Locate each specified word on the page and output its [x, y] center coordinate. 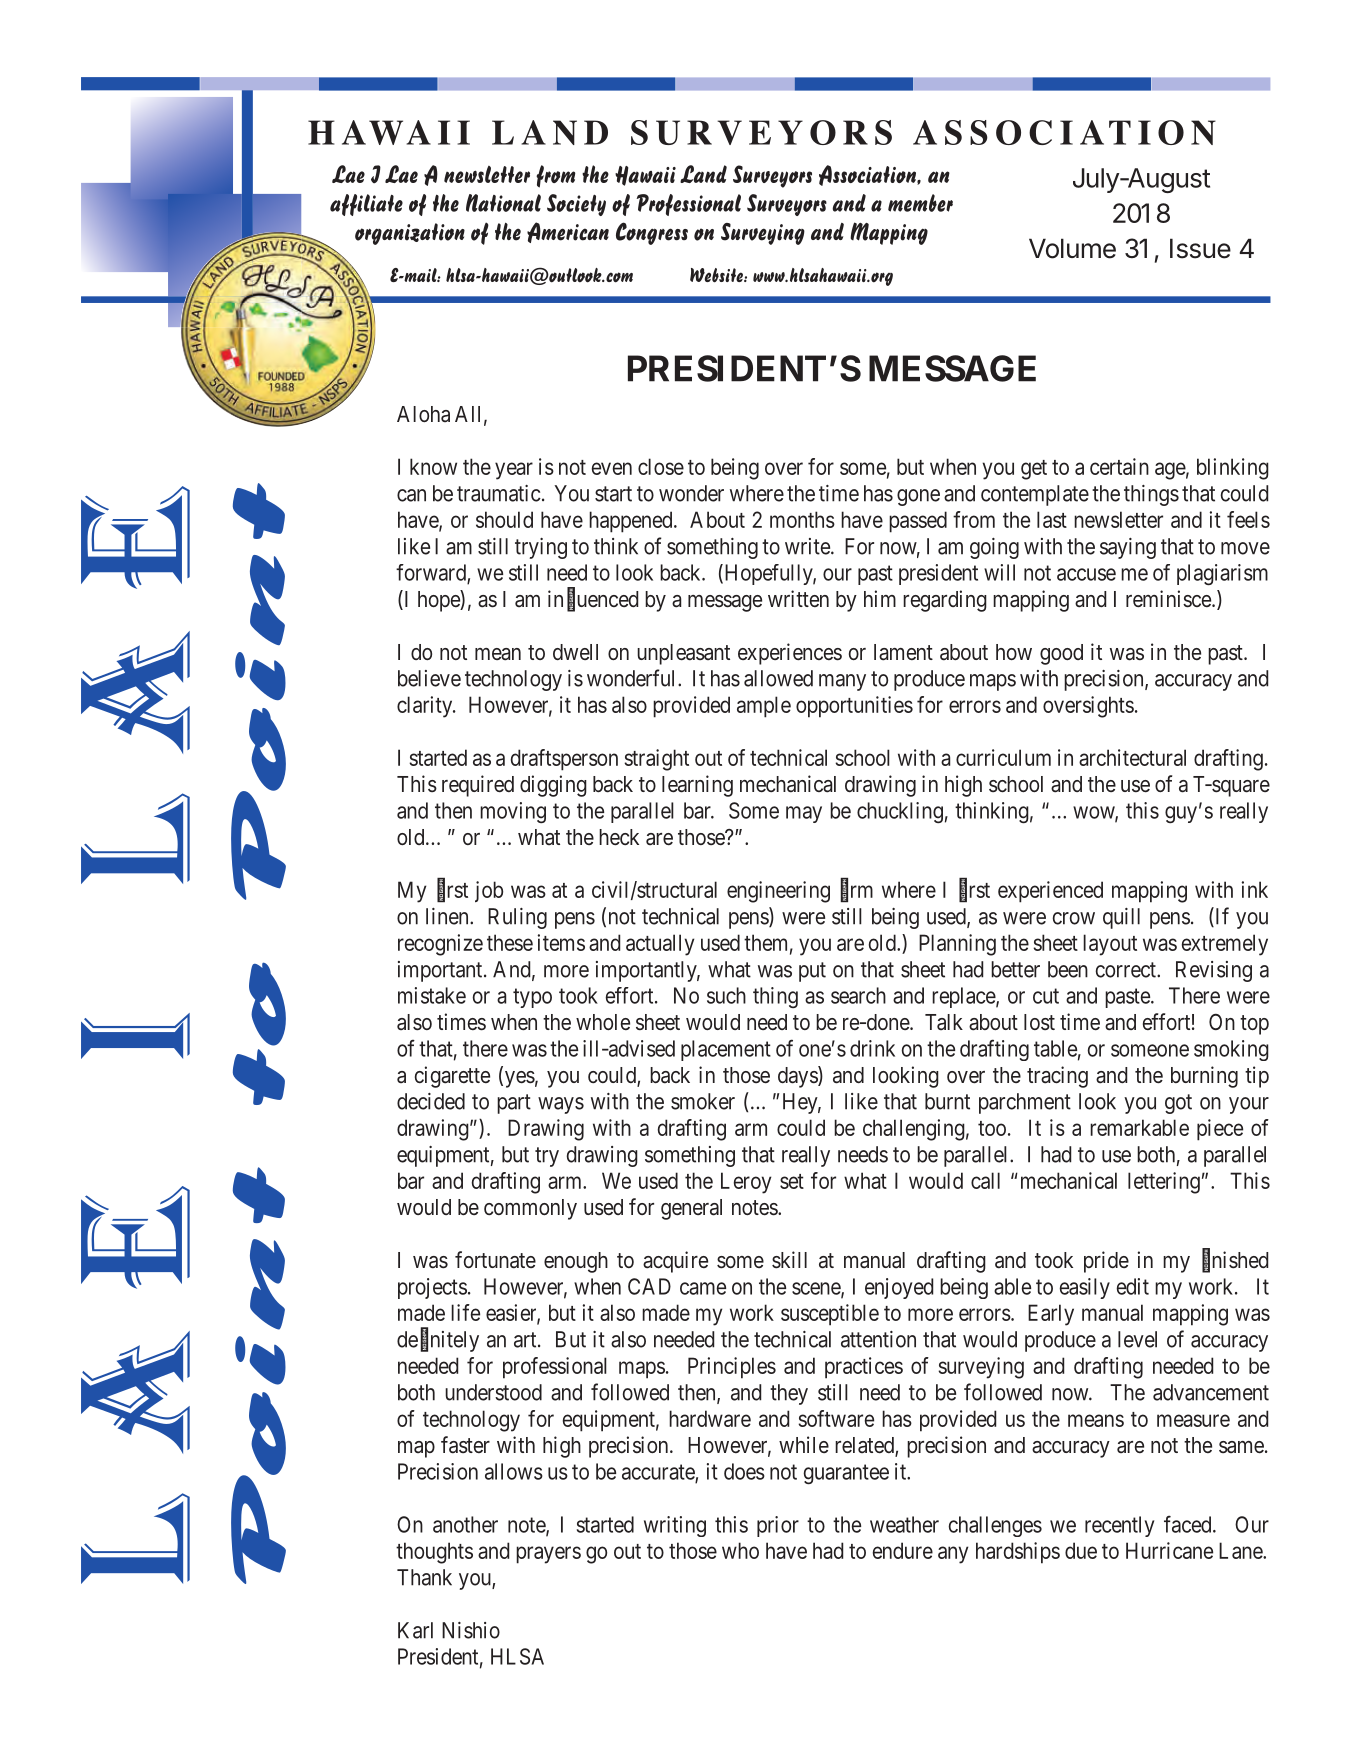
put [812, 972]
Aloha [423, 414]
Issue [1200, 248]
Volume [1072, 248]
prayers [548, 1555]
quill [1121, 918]
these [510, 942]
